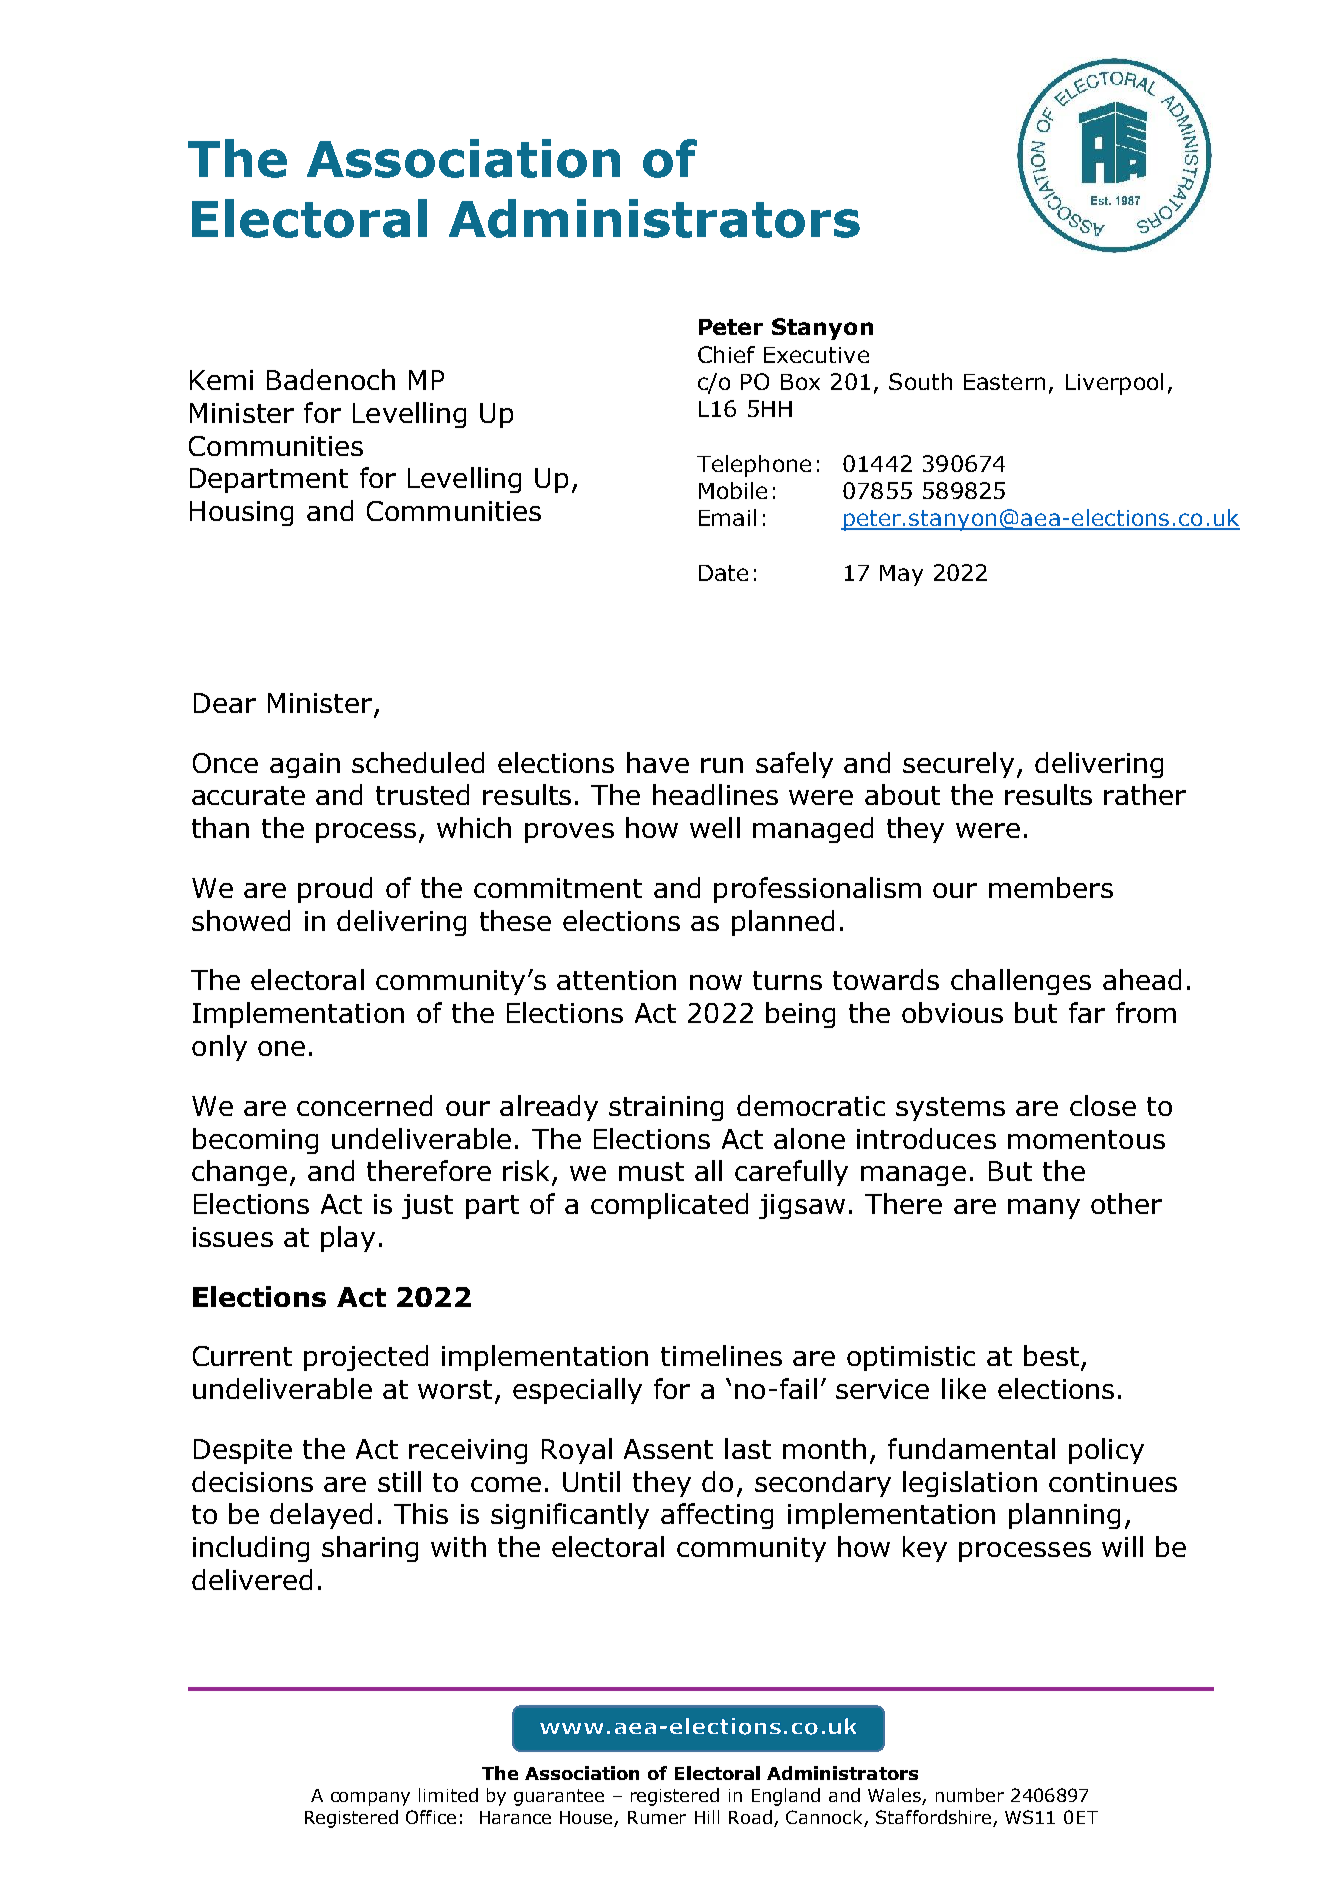 Image resolution: width=1337 pixels, height=1891 pixels. What do you see at coordinates (305, 765) in the screenshot?
I see `again` at bounding box center [305, 765].
